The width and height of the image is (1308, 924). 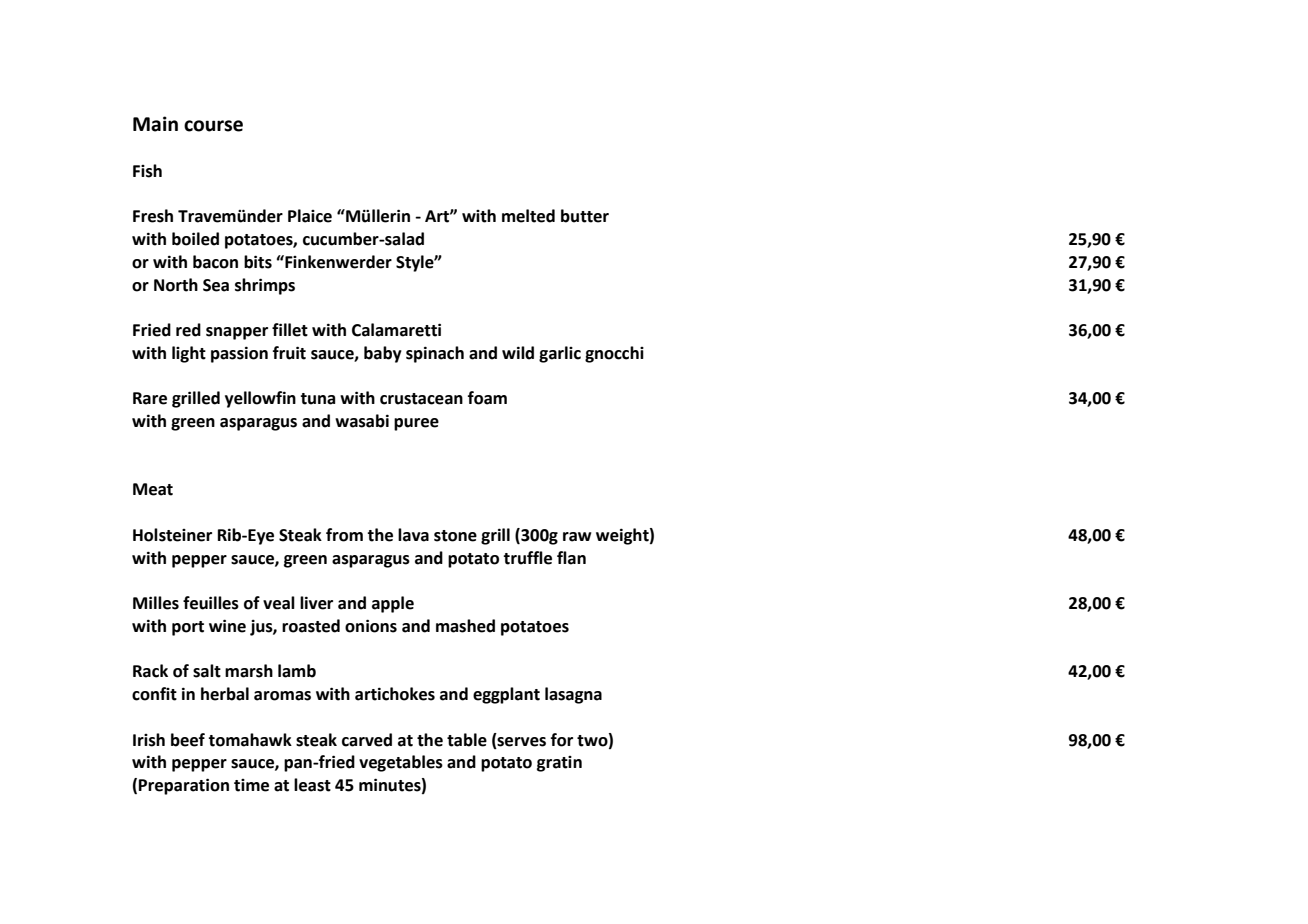 I want to click on from, so click(x=344, y=535).
